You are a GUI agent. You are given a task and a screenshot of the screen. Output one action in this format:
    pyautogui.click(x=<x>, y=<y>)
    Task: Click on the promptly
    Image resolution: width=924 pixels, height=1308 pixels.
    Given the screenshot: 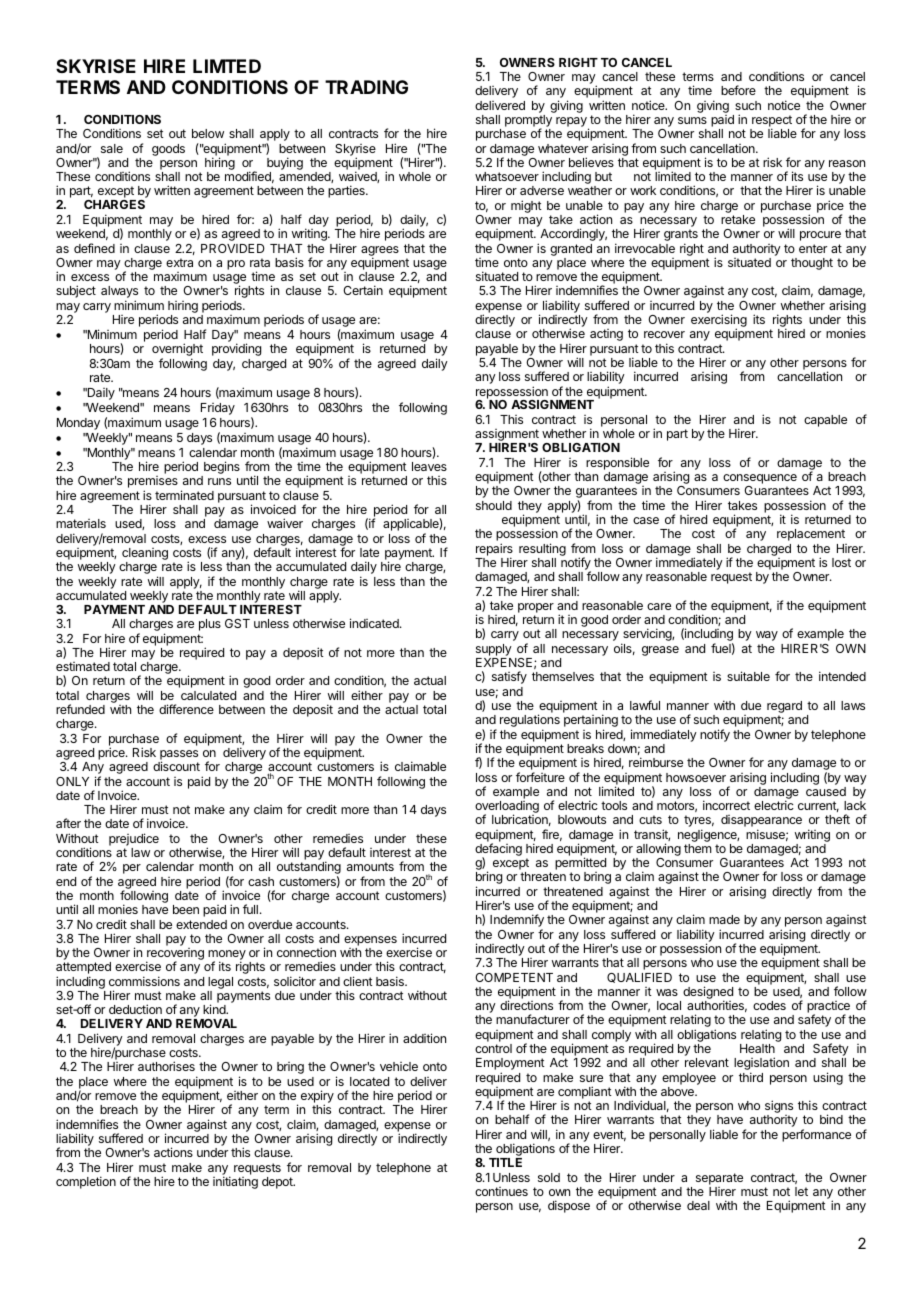 What is the action you would take?
    pyautogui.click(x=528, y=122)
